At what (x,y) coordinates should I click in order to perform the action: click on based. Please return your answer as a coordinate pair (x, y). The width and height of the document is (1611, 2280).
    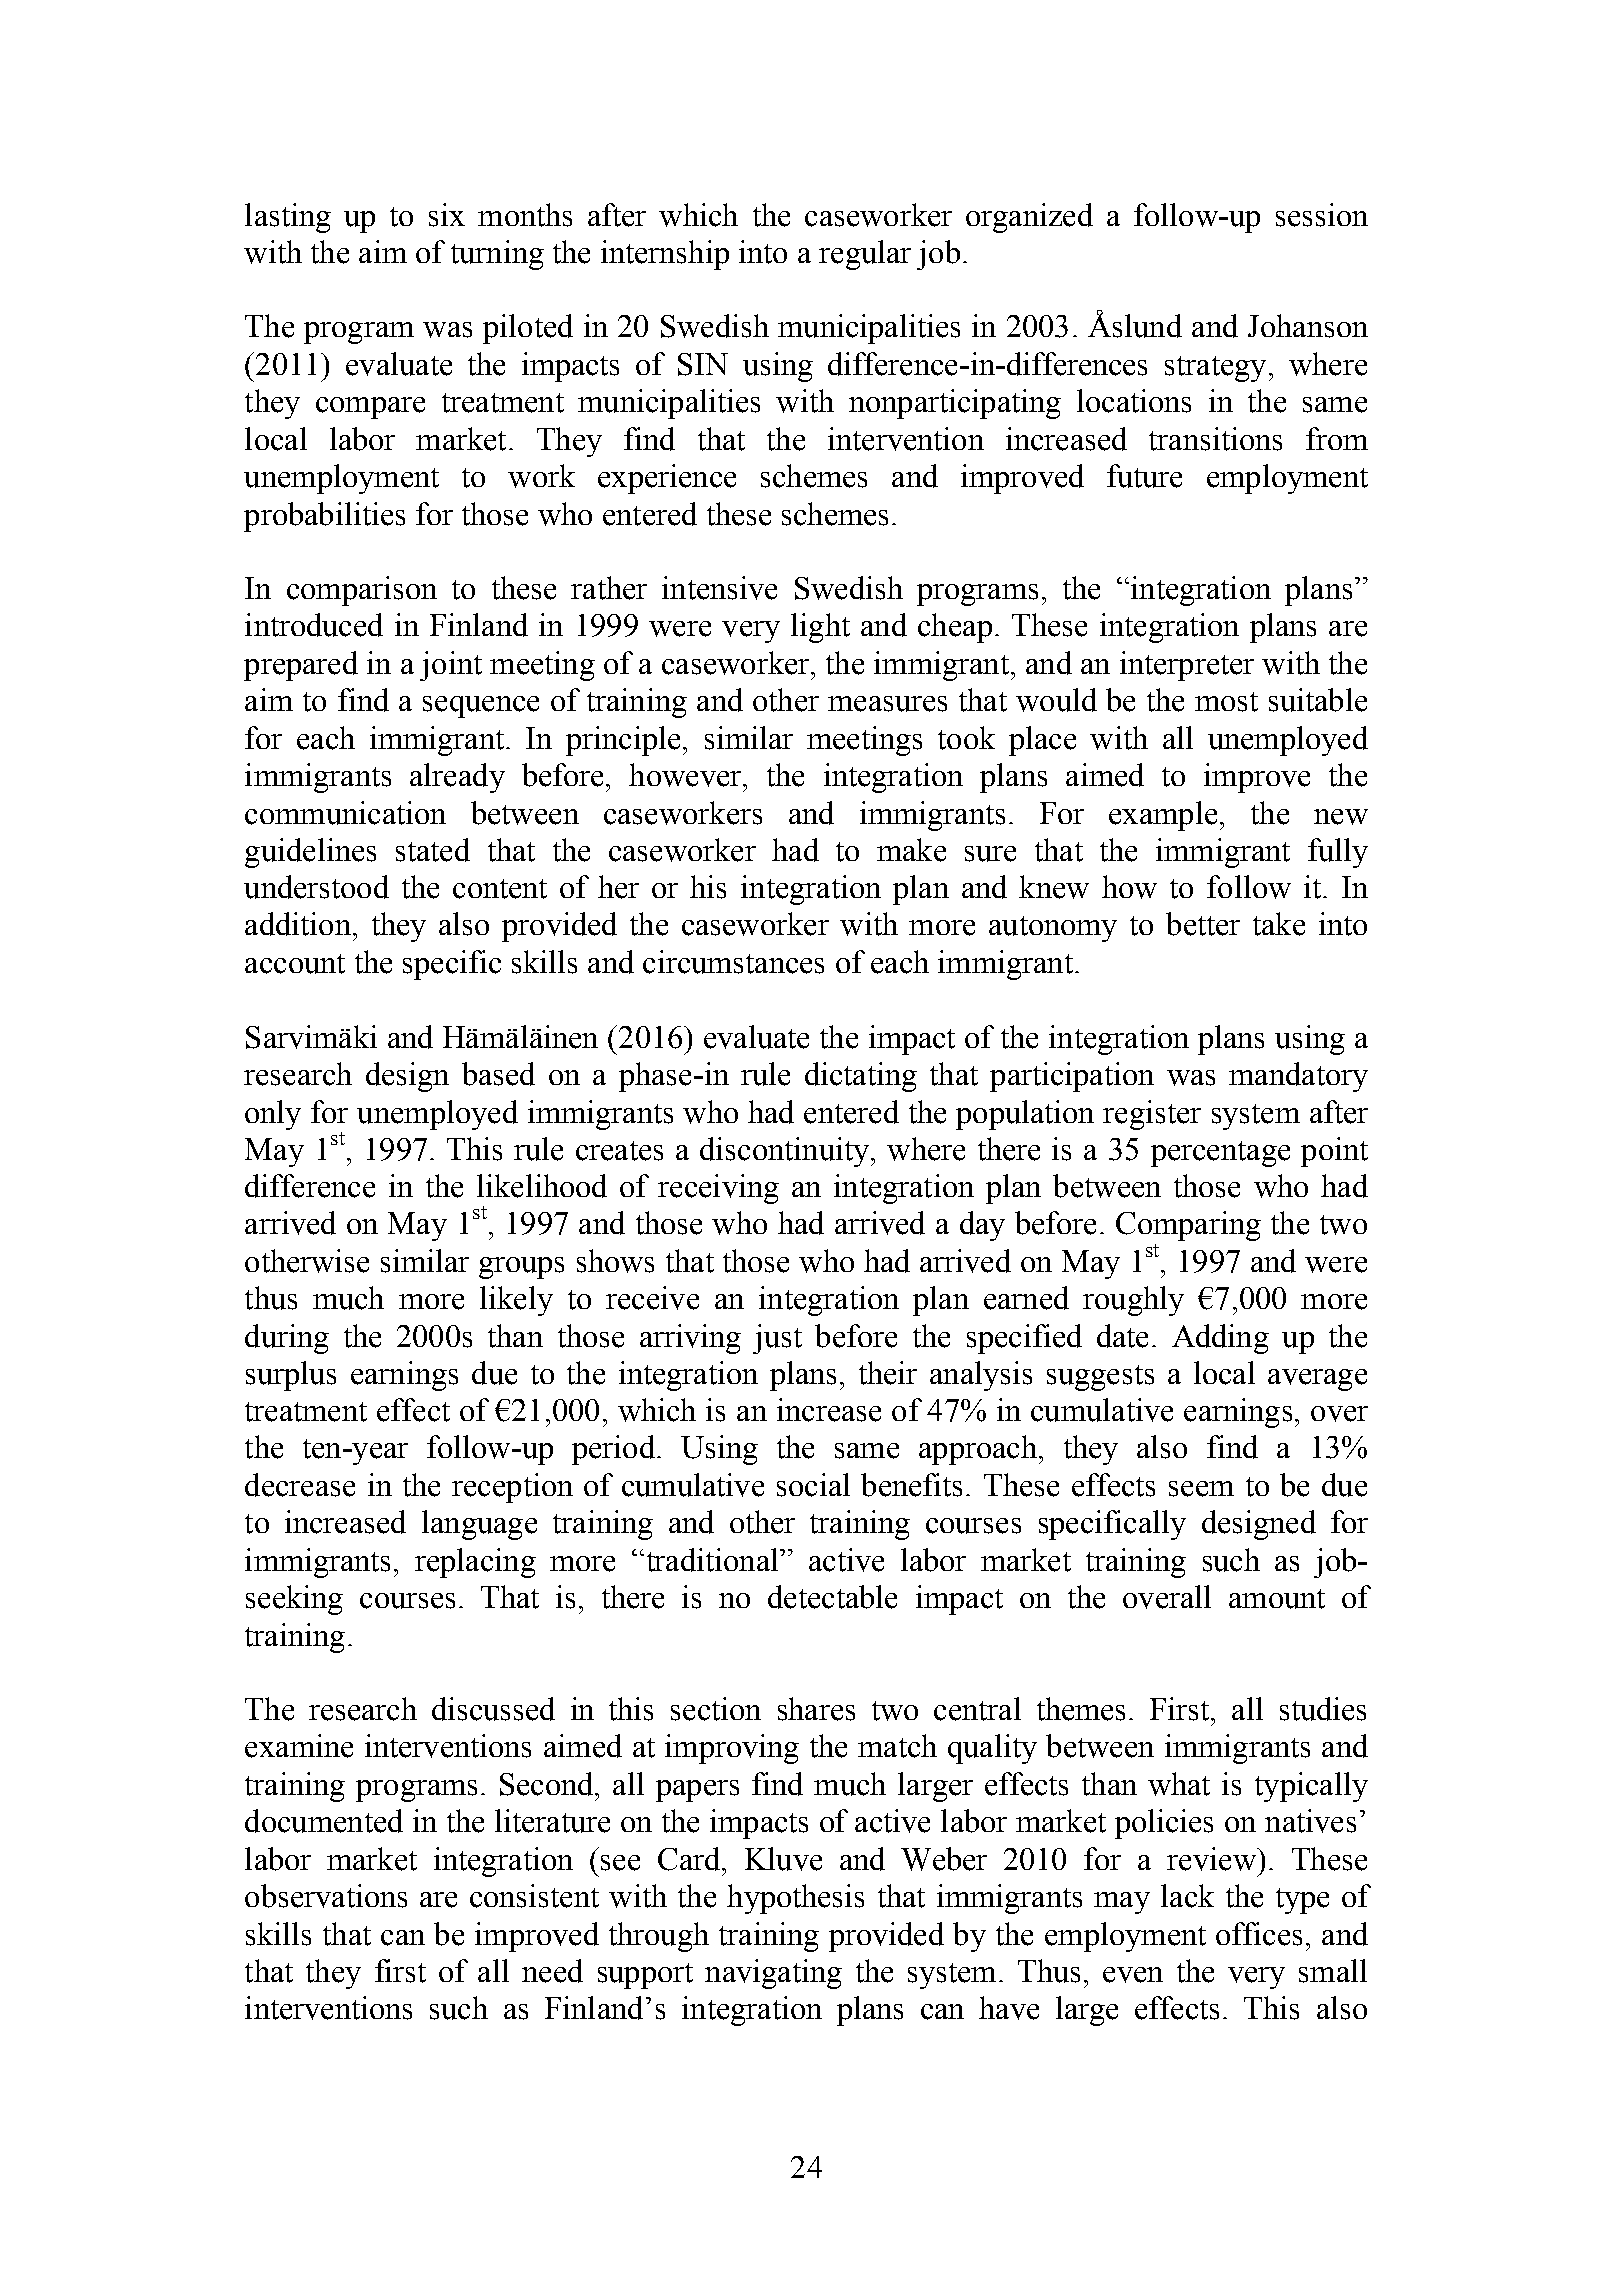
    Looking at the image, I should click on (498, 1074).
